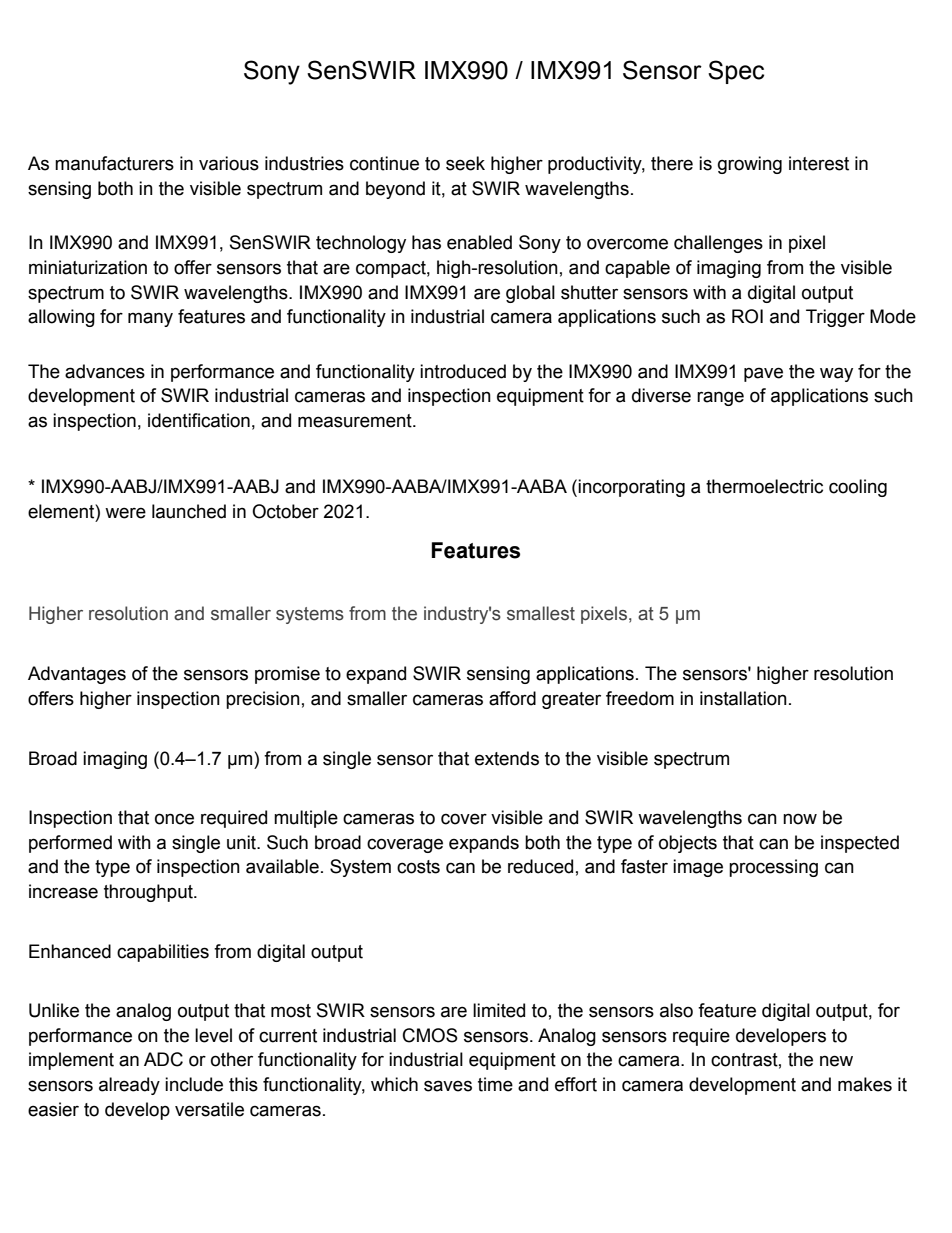 The height and width of the document is (1233, 952). Describe the element at coordinates (743, 698) in the document. I see `installation` at that location.
